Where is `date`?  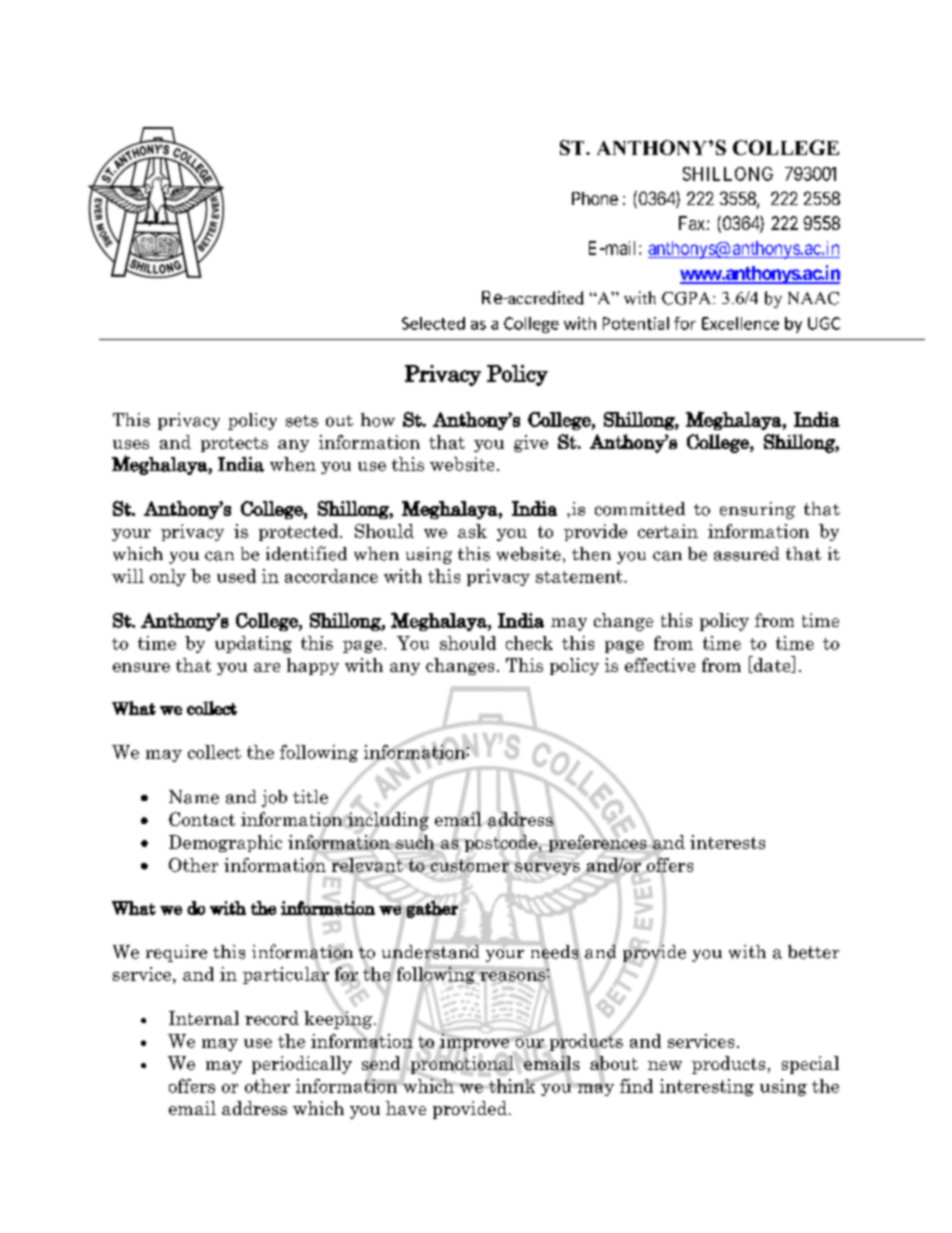 date is located at coordinates (772, 664).
